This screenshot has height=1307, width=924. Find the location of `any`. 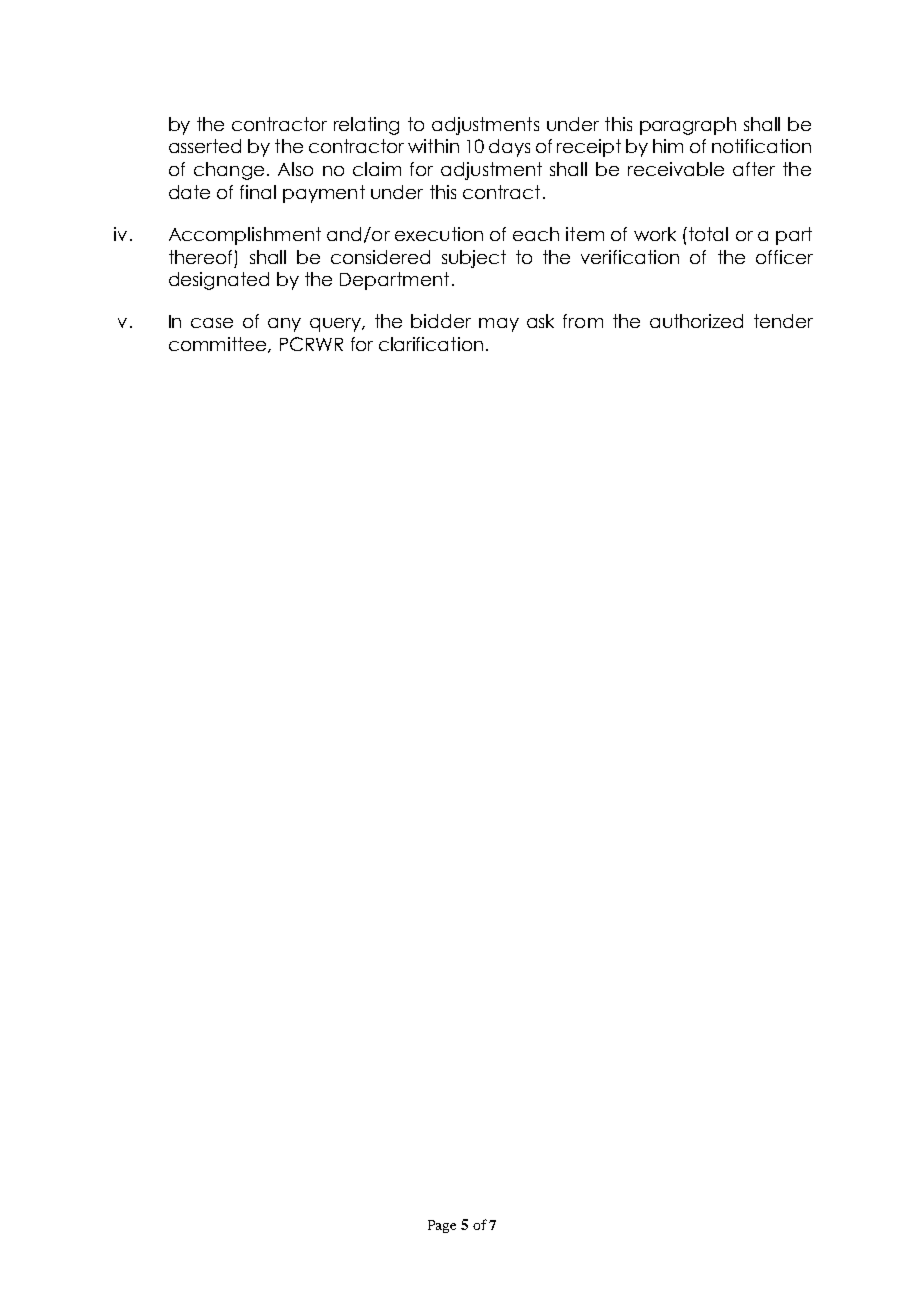

any is located at coordinates (284, 325).
